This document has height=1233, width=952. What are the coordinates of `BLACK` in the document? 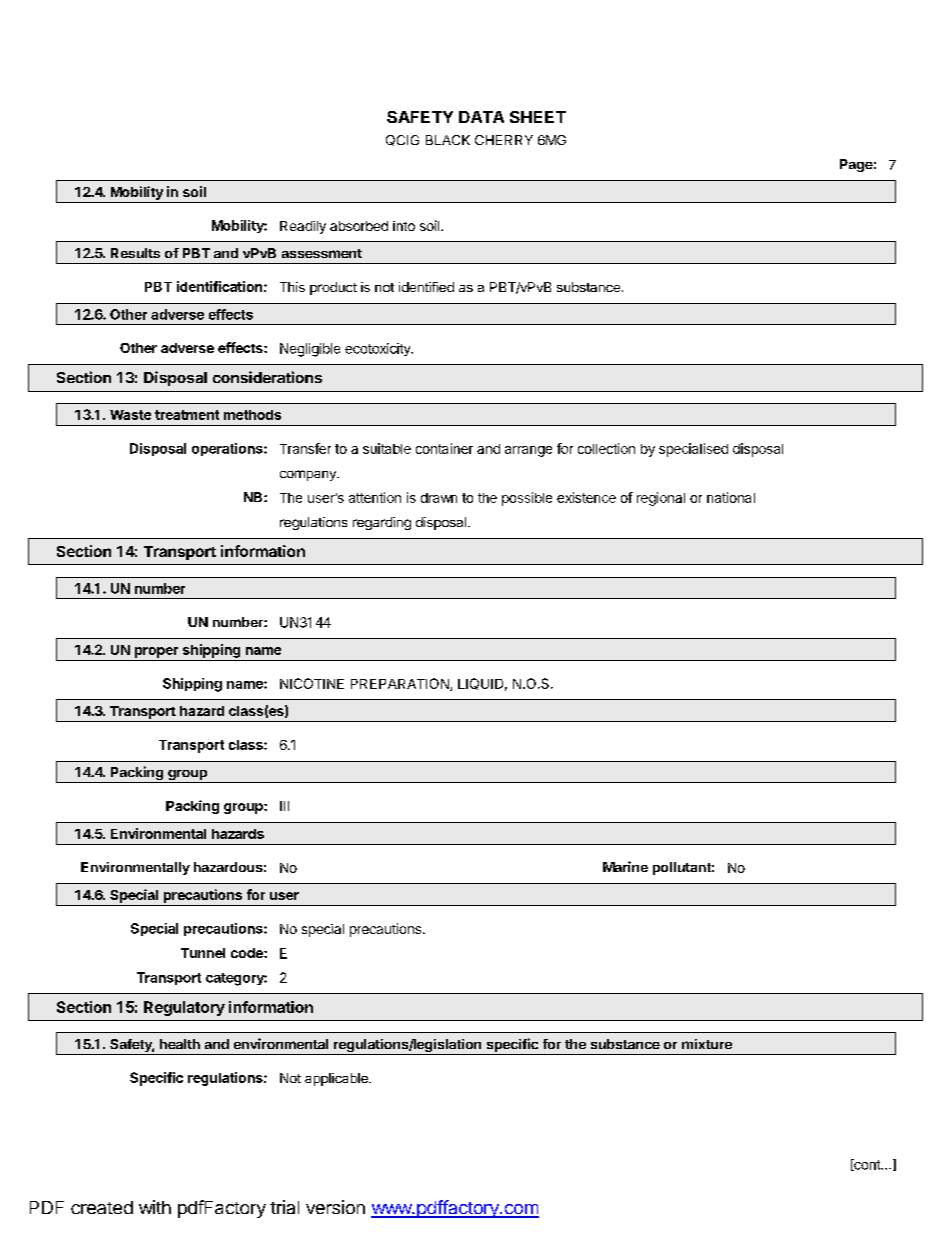 It's located at (448, 140).
